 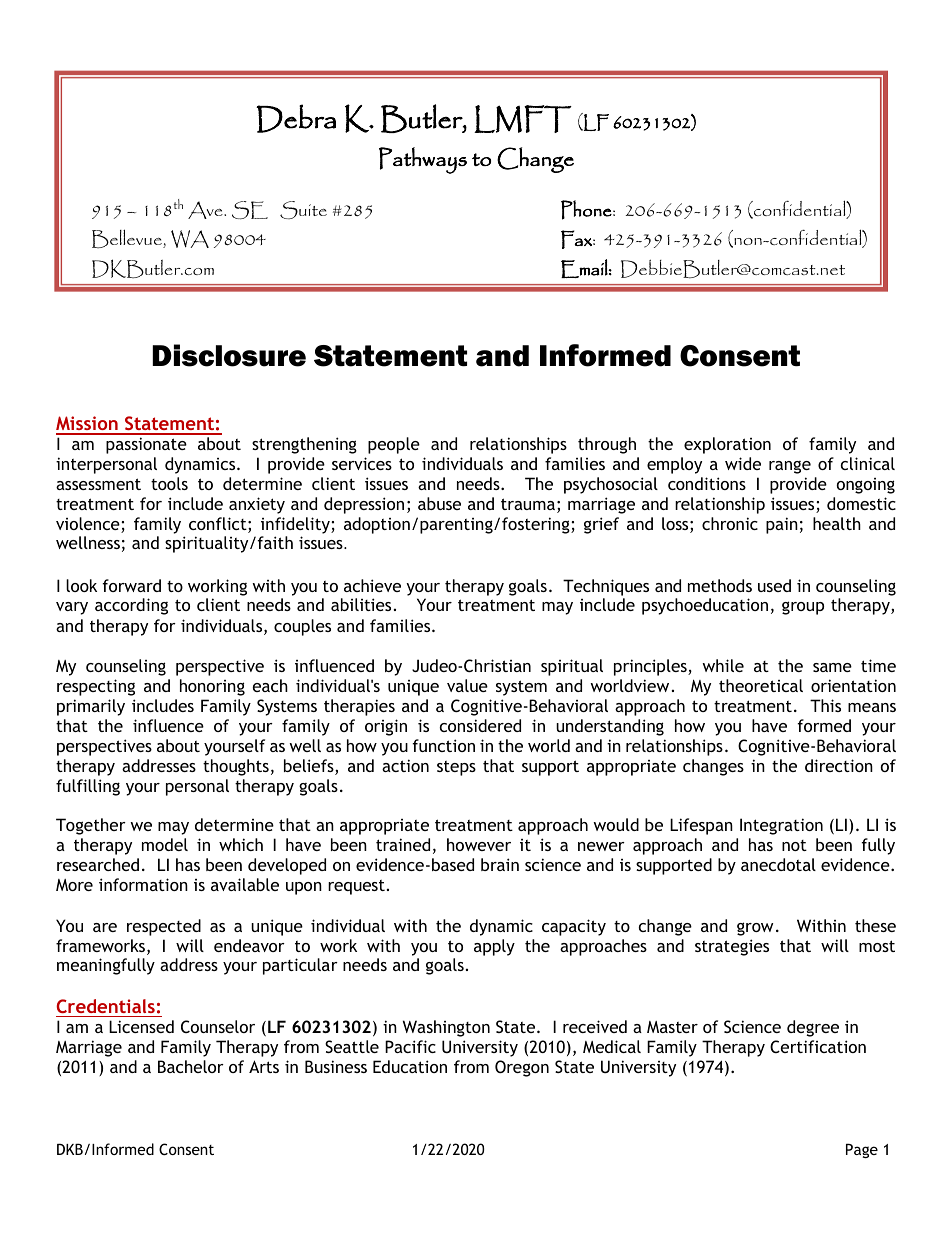 I want to click on Page, so click(x=862, y=1150).
